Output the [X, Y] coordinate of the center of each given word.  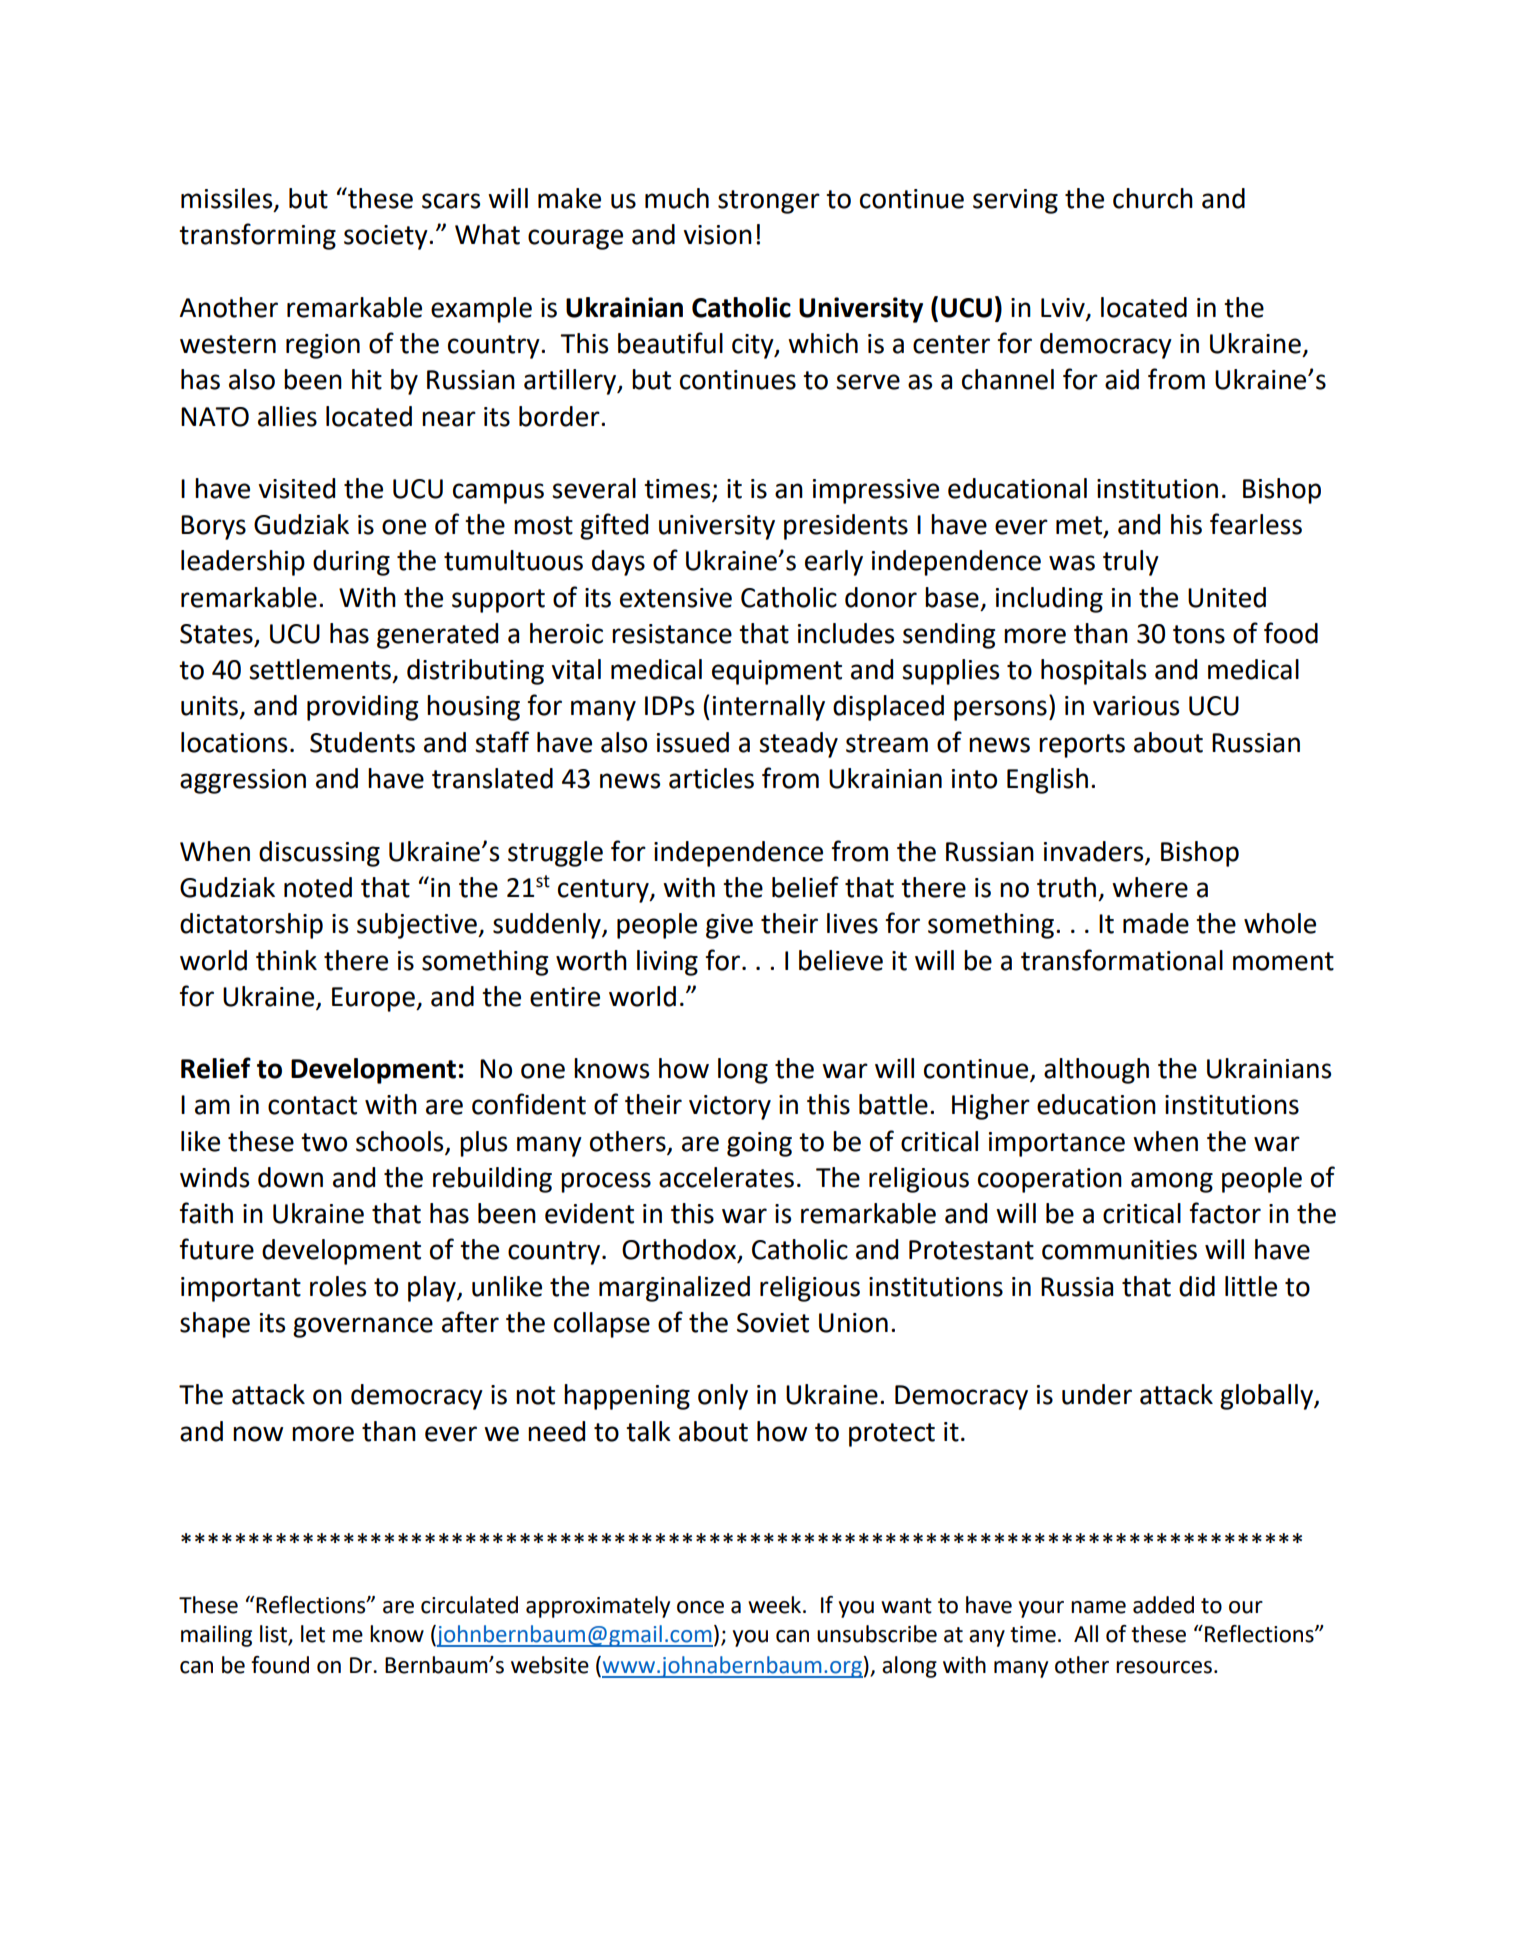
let [313, 1634]
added [1163, 1605]
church [1153, 198]
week [776, 1605]
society [387, 237]
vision [717, 235]
